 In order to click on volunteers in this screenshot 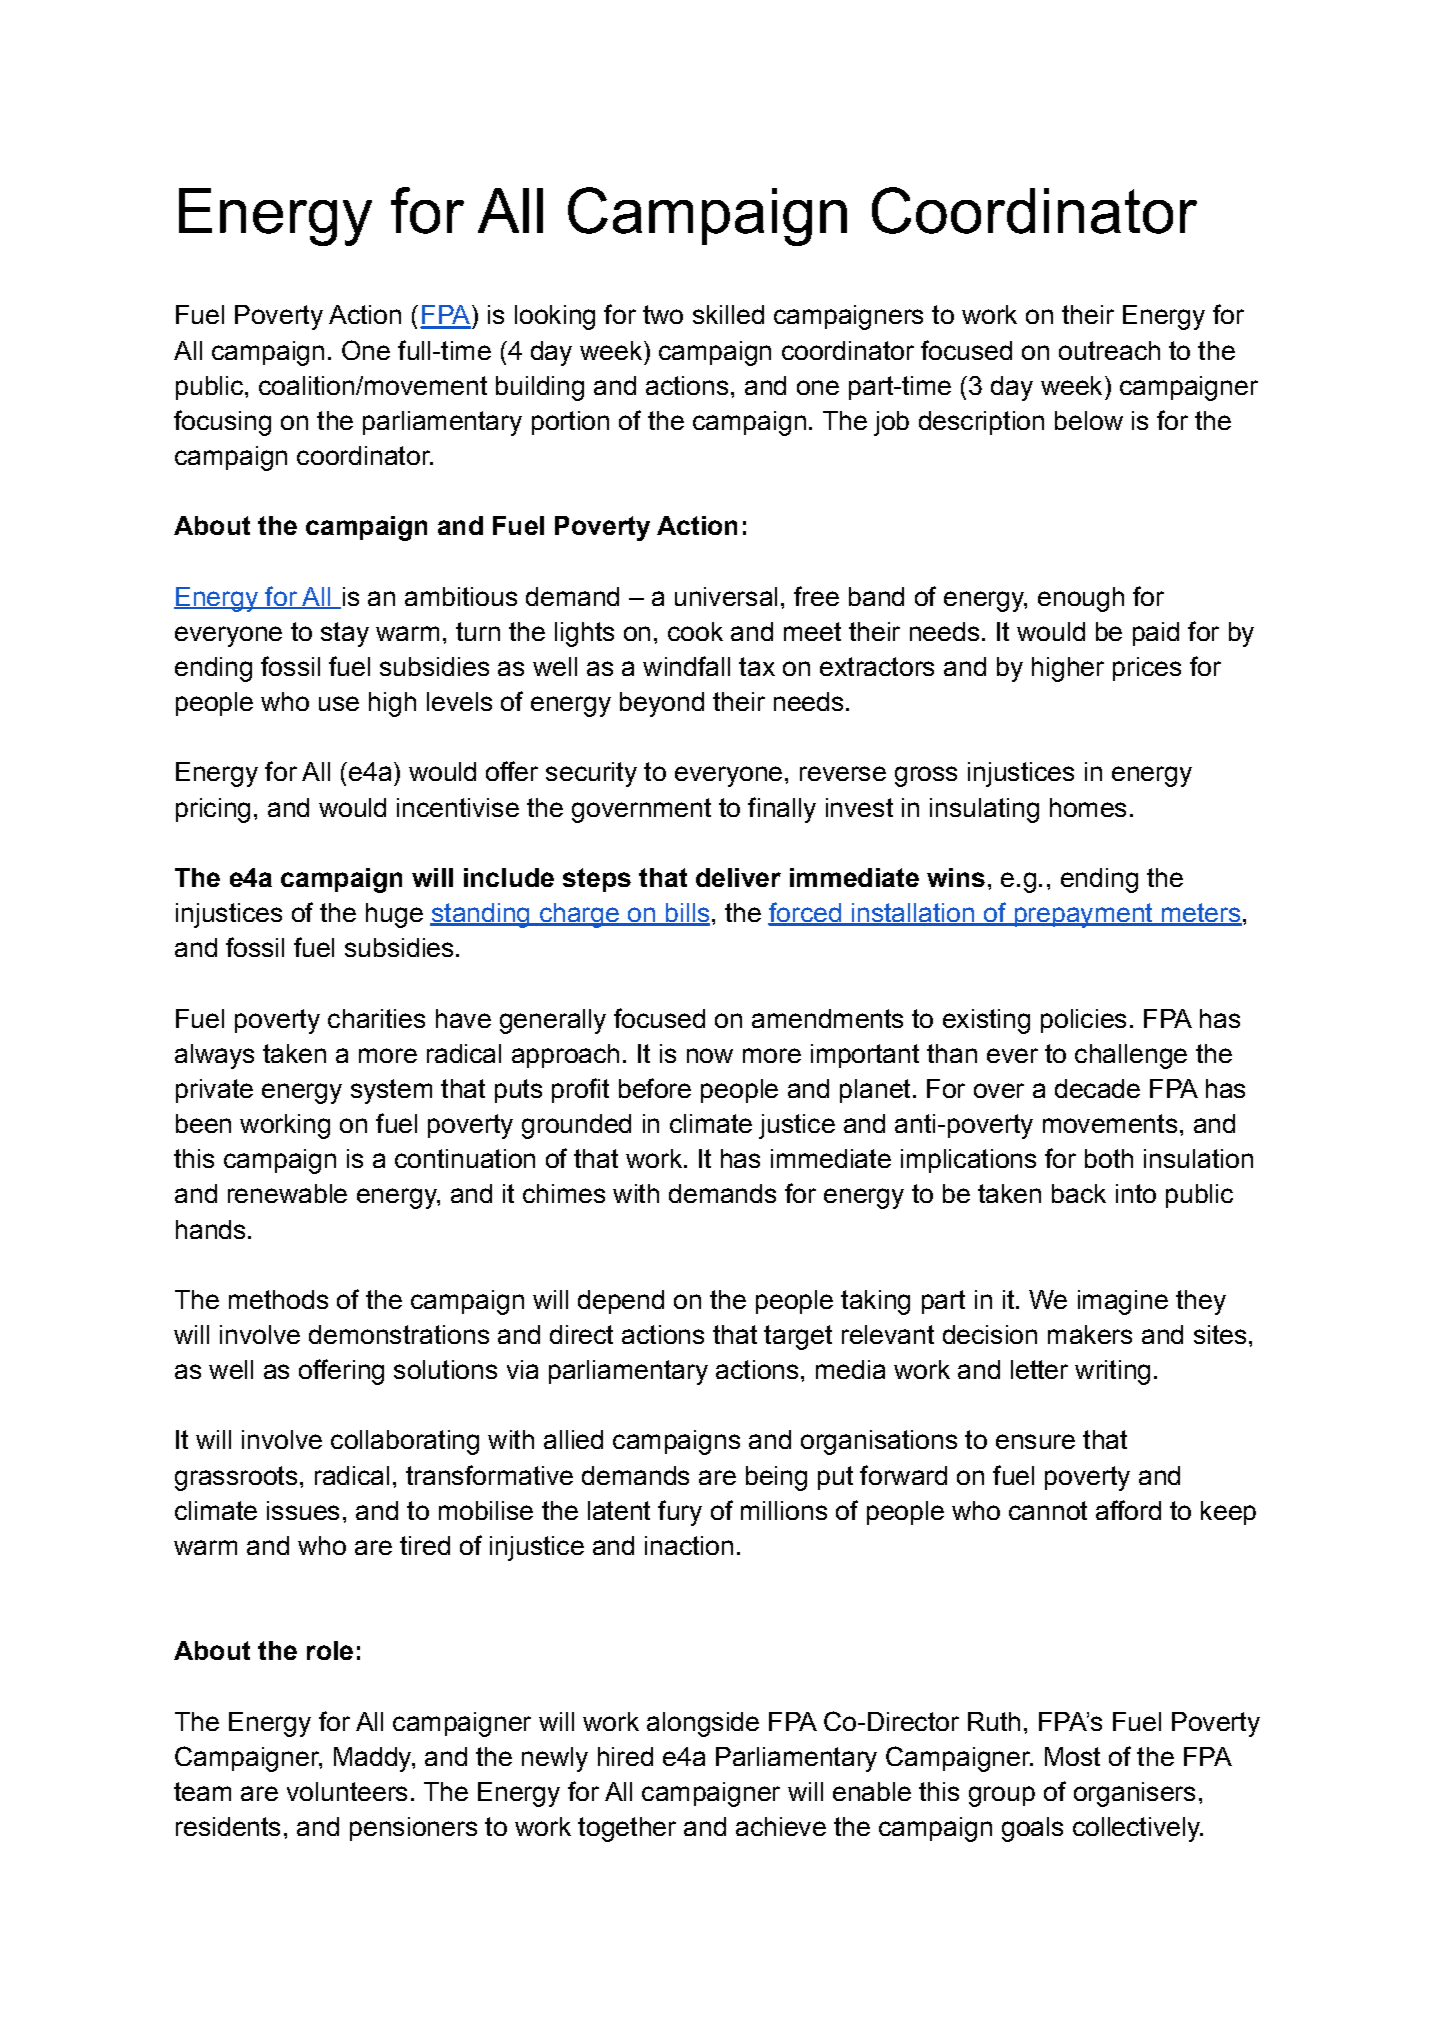, I will do `click(347, 1791)`.
